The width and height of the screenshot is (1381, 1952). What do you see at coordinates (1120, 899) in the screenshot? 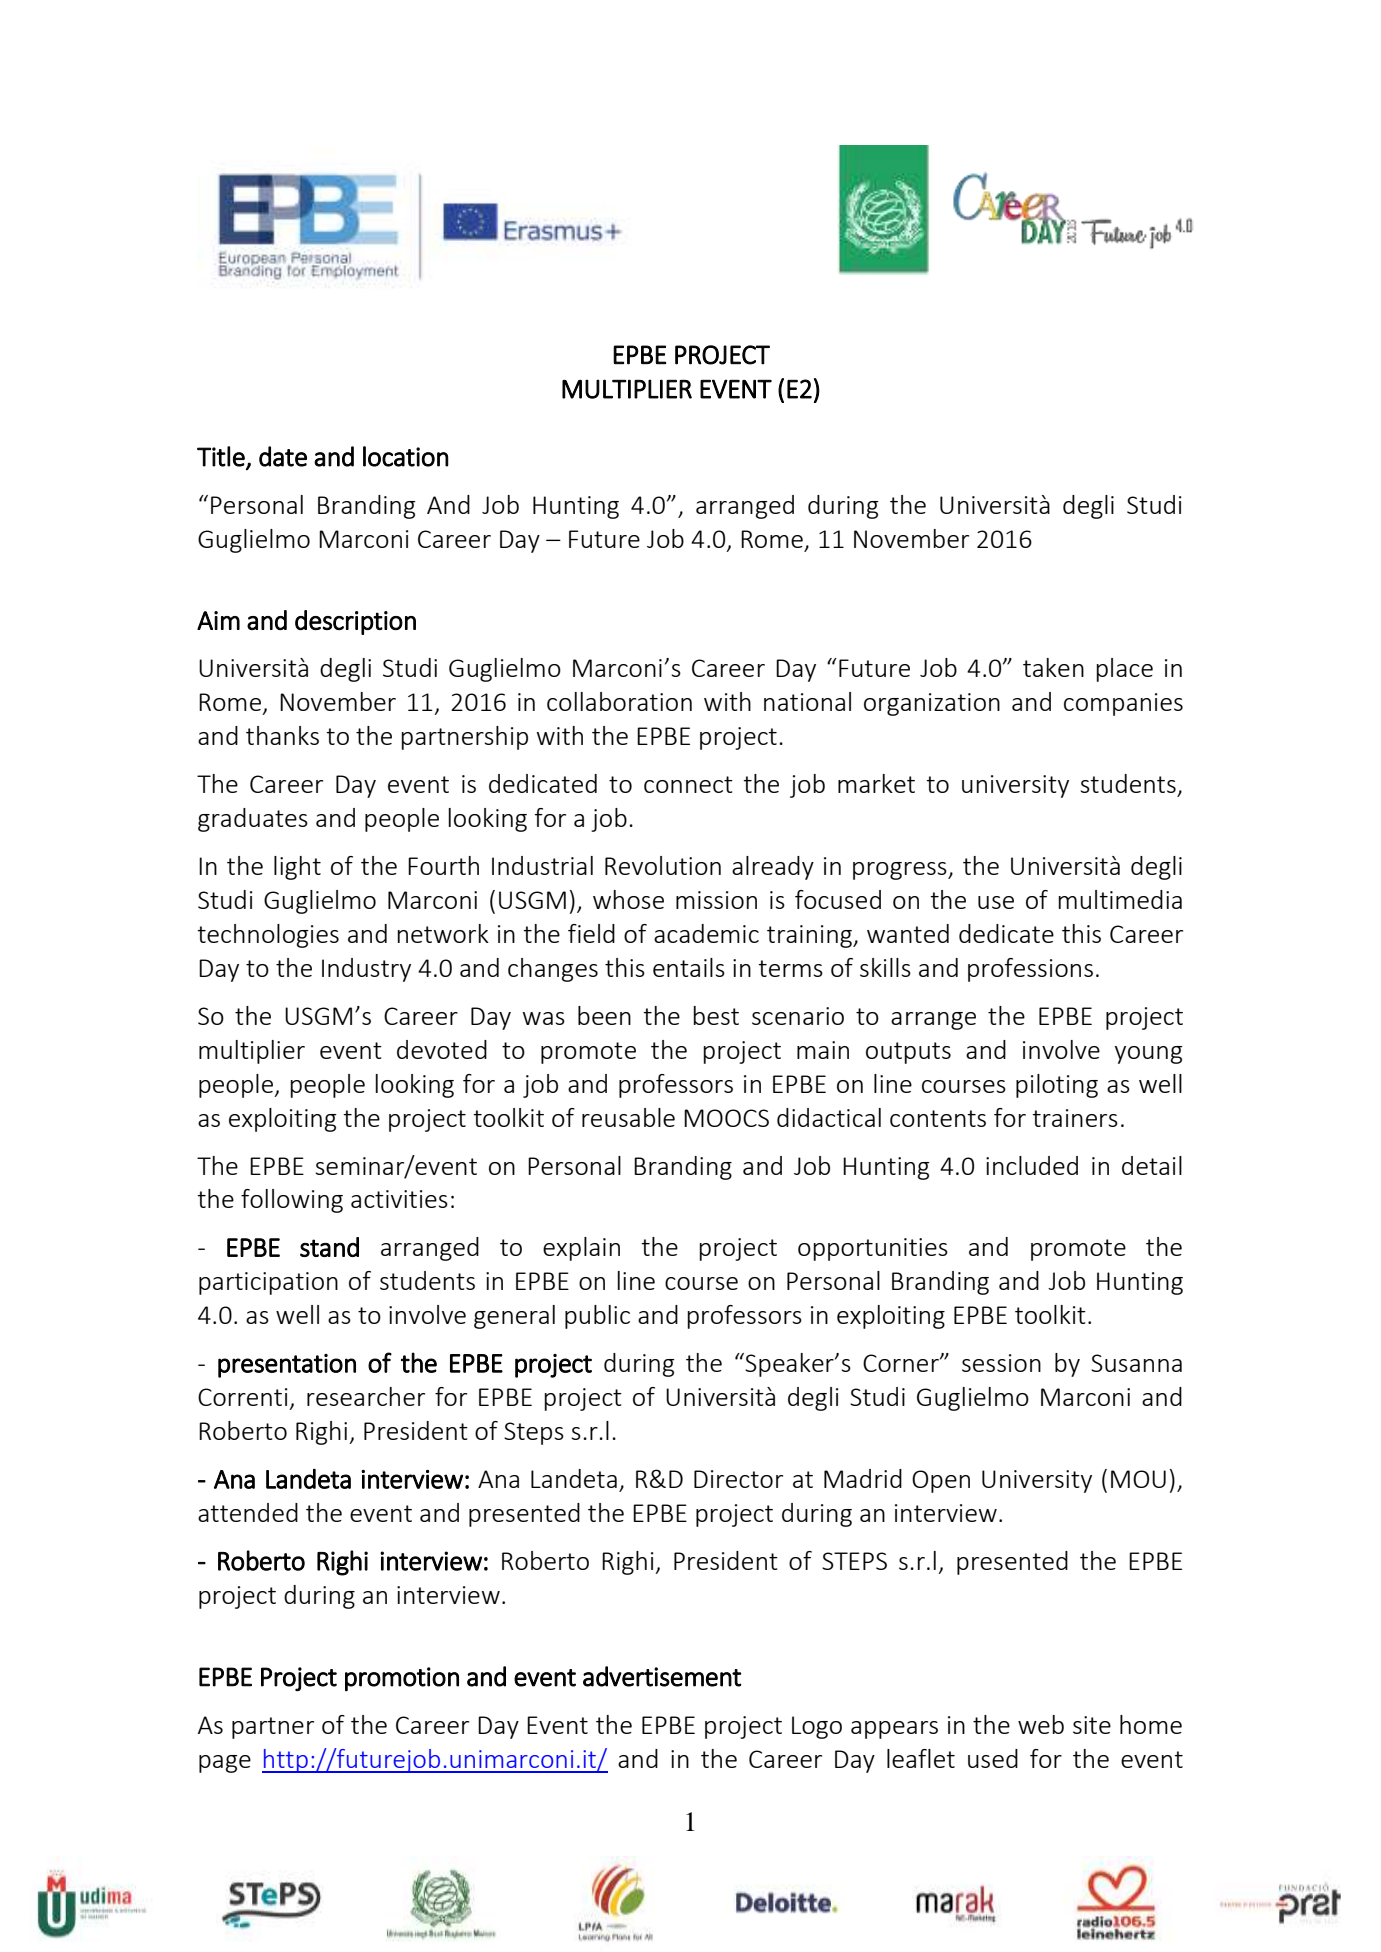
I see `multimedia` at bounding box center [1120, 899].
